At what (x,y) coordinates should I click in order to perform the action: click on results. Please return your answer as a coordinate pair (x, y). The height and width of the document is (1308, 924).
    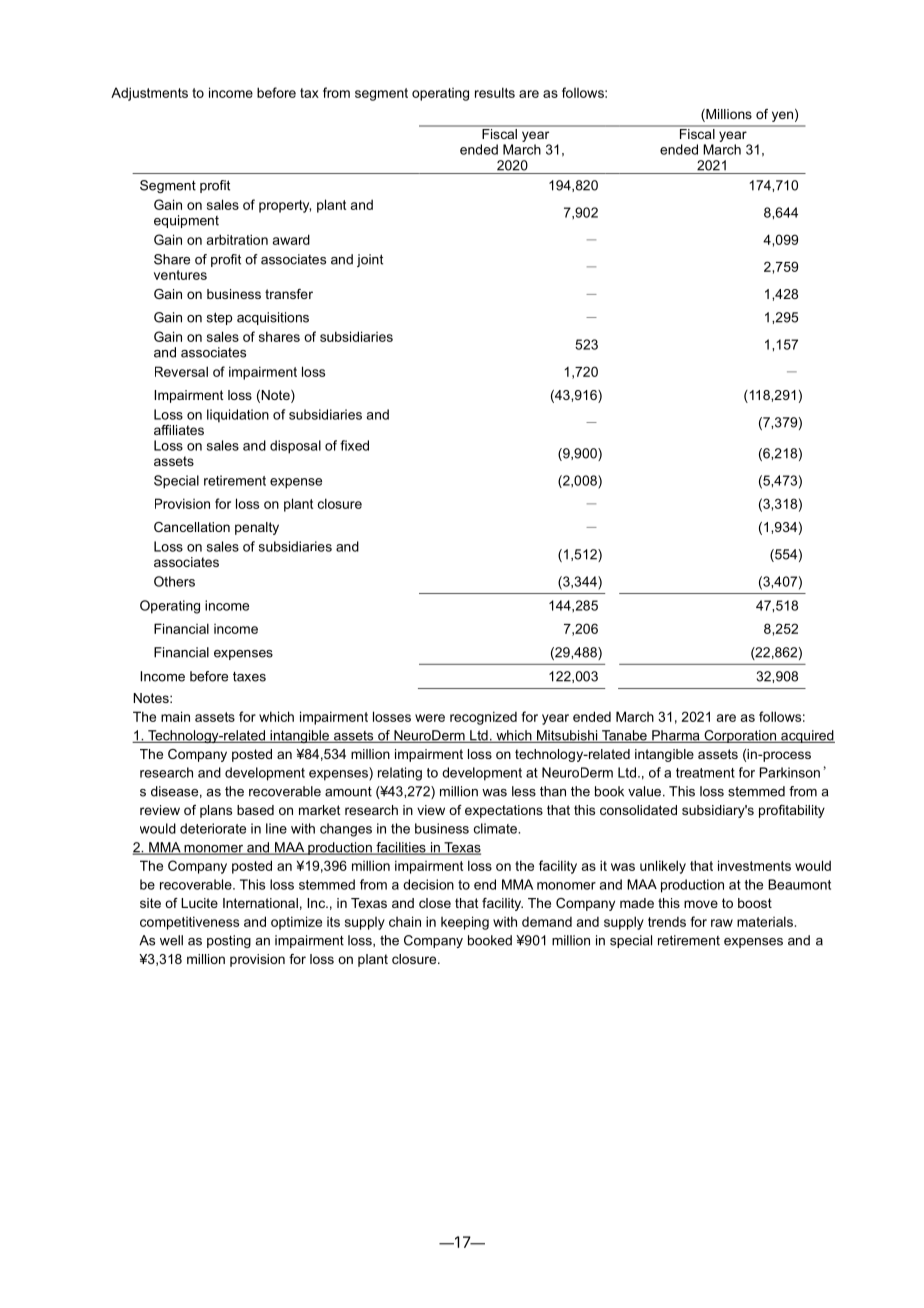
    Looking at the image, I should click on (495, 92).
